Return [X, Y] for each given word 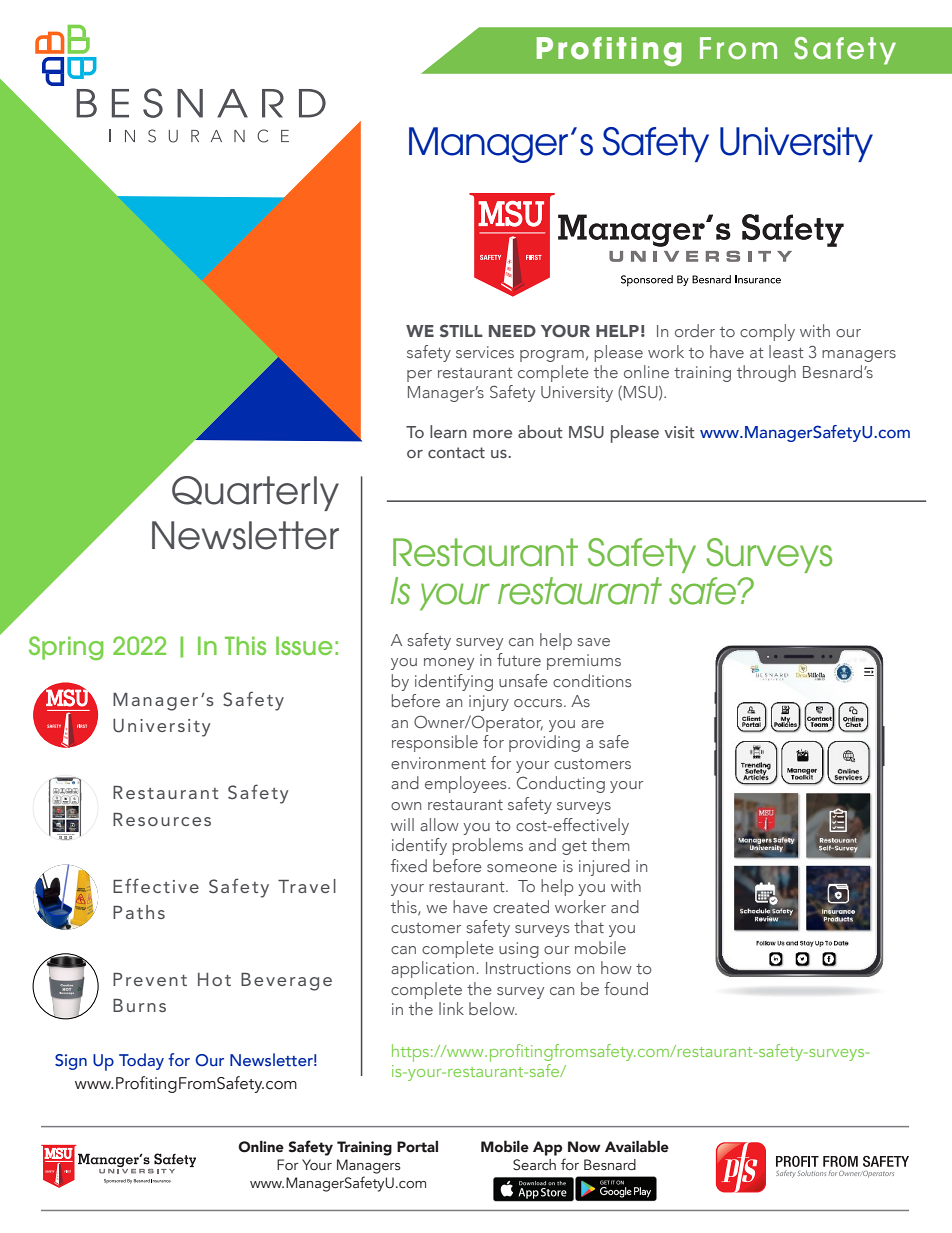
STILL [461, 330]
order [695, 330]
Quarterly [255, 493]
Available [637, 1146]
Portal [417, 1147]
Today [141, 1061]
